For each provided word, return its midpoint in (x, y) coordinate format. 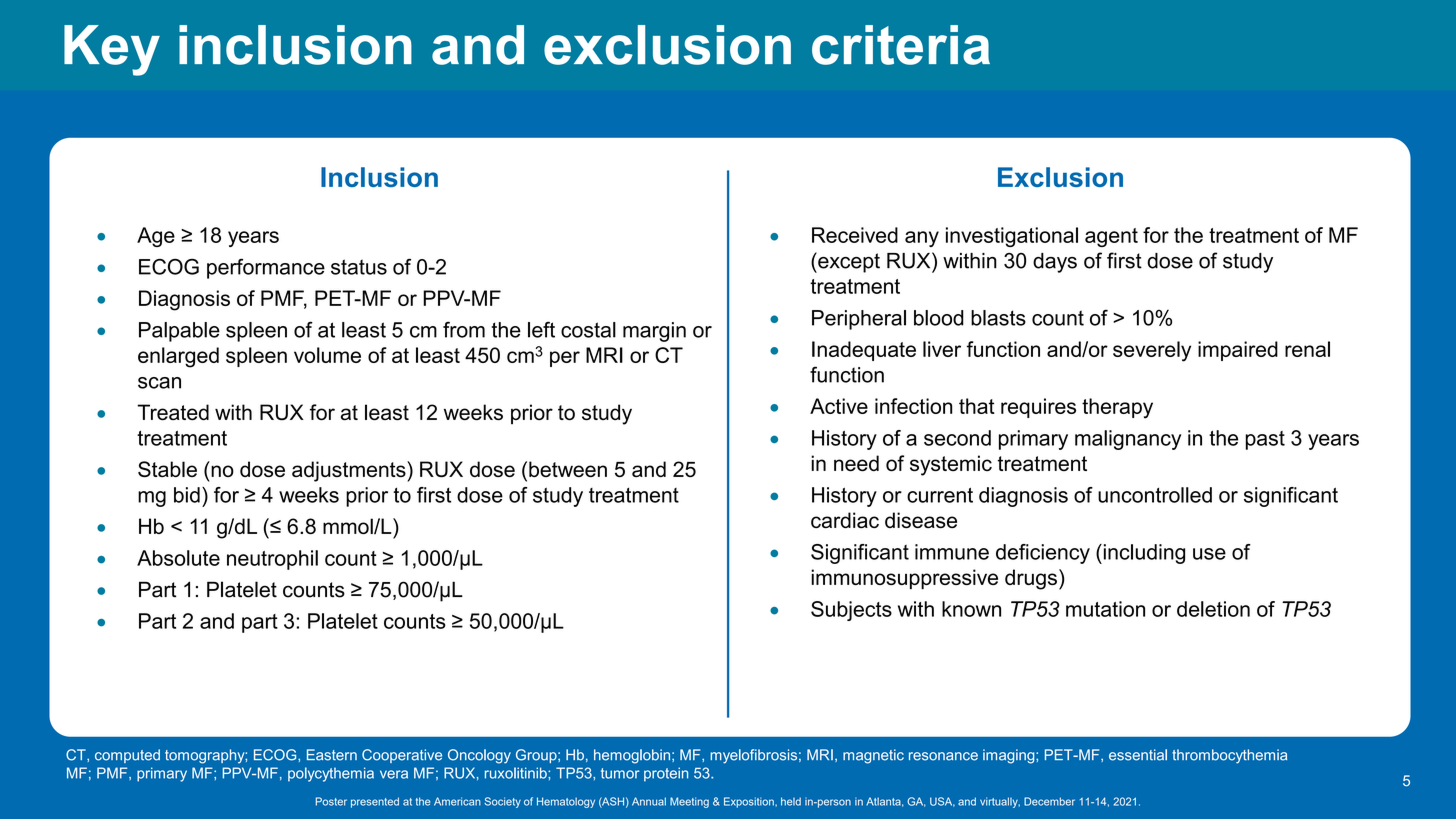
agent (1111, 237)
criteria (901, 45)
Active (839, 406)
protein (666, 774)
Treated (173, 412)
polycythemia (331, 774)
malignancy (1128, 440)
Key (112, 50)
